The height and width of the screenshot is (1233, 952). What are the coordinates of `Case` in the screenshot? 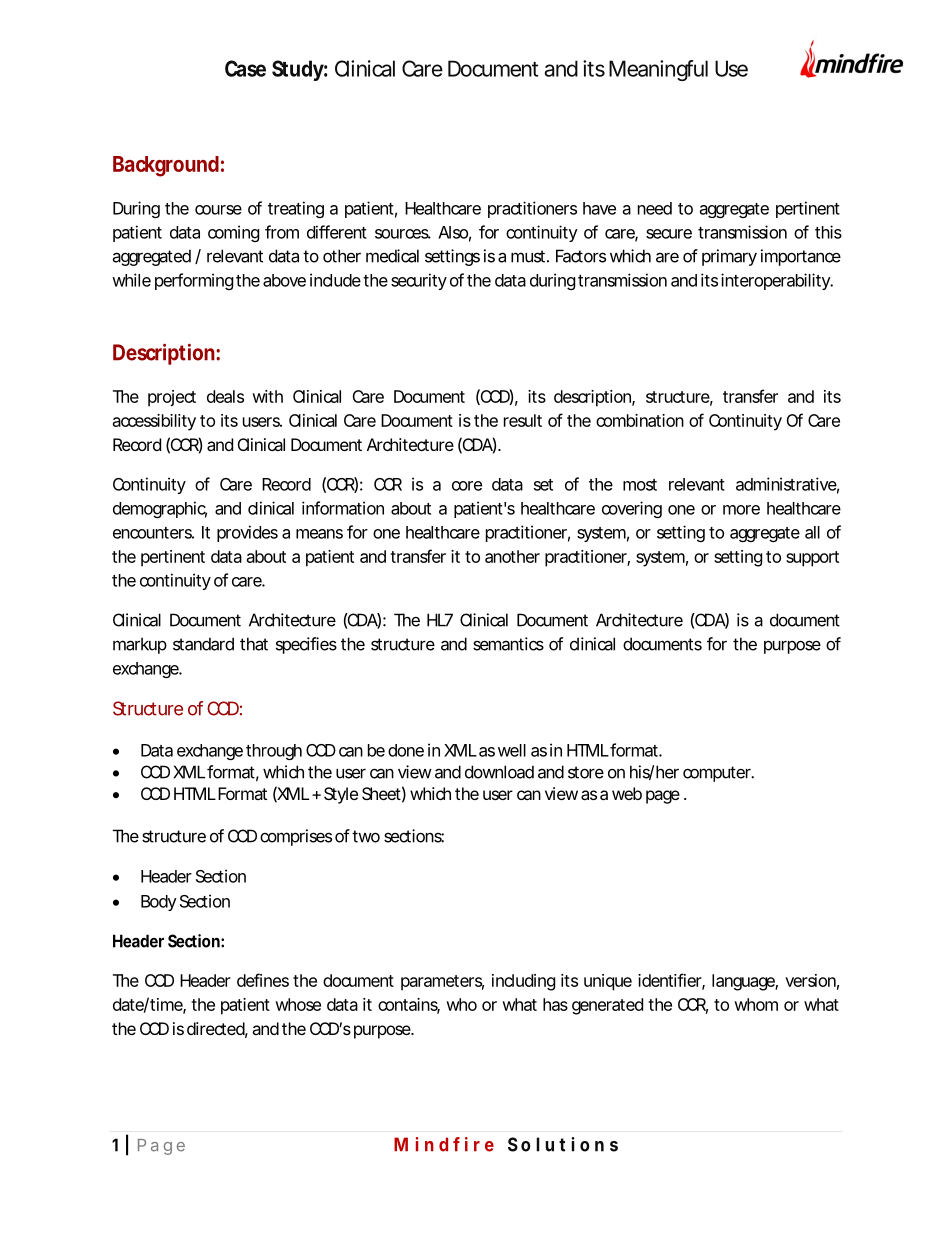 It's located at (245, 68).
